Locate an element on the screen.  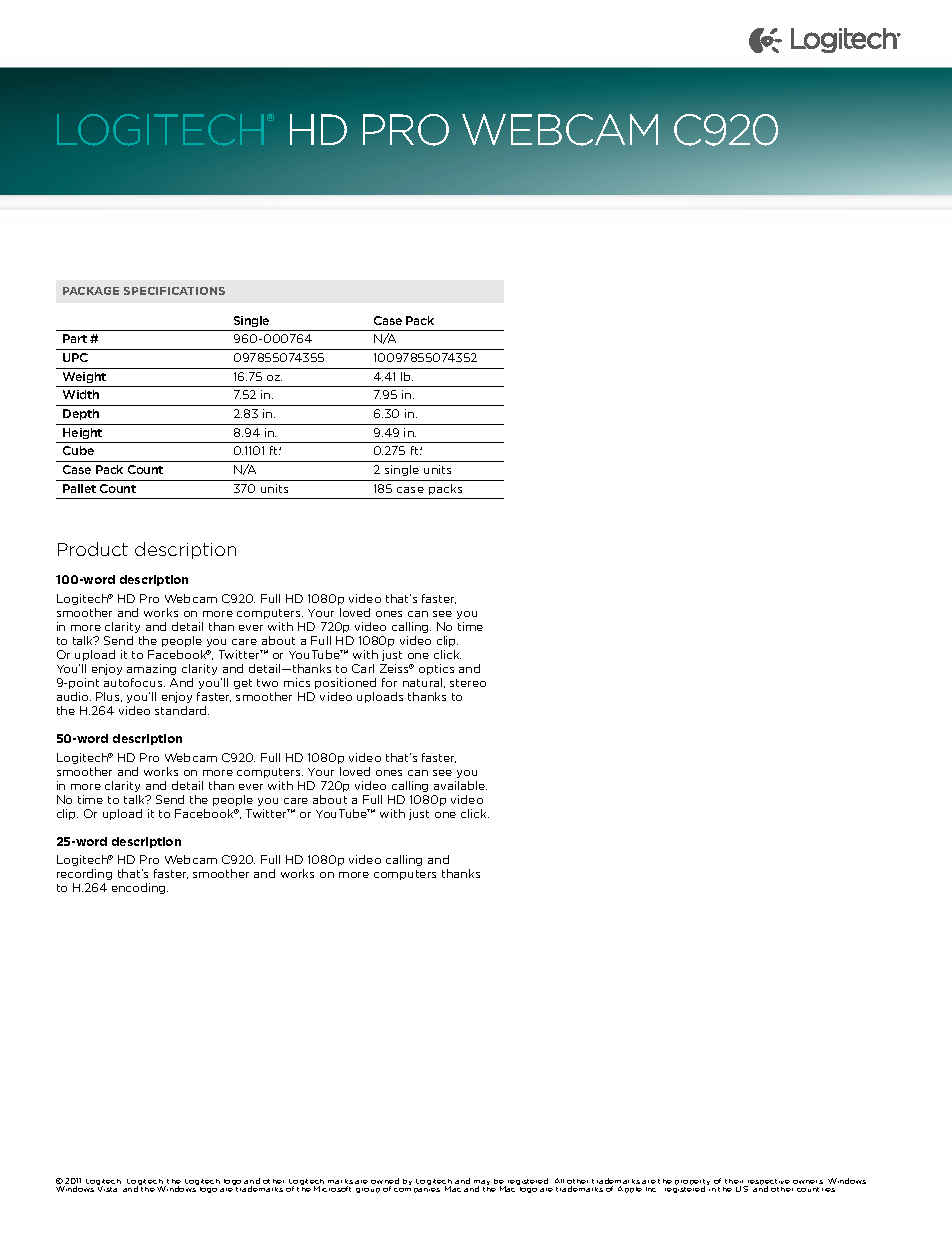
stereo is located at coordinates (468, 683).
